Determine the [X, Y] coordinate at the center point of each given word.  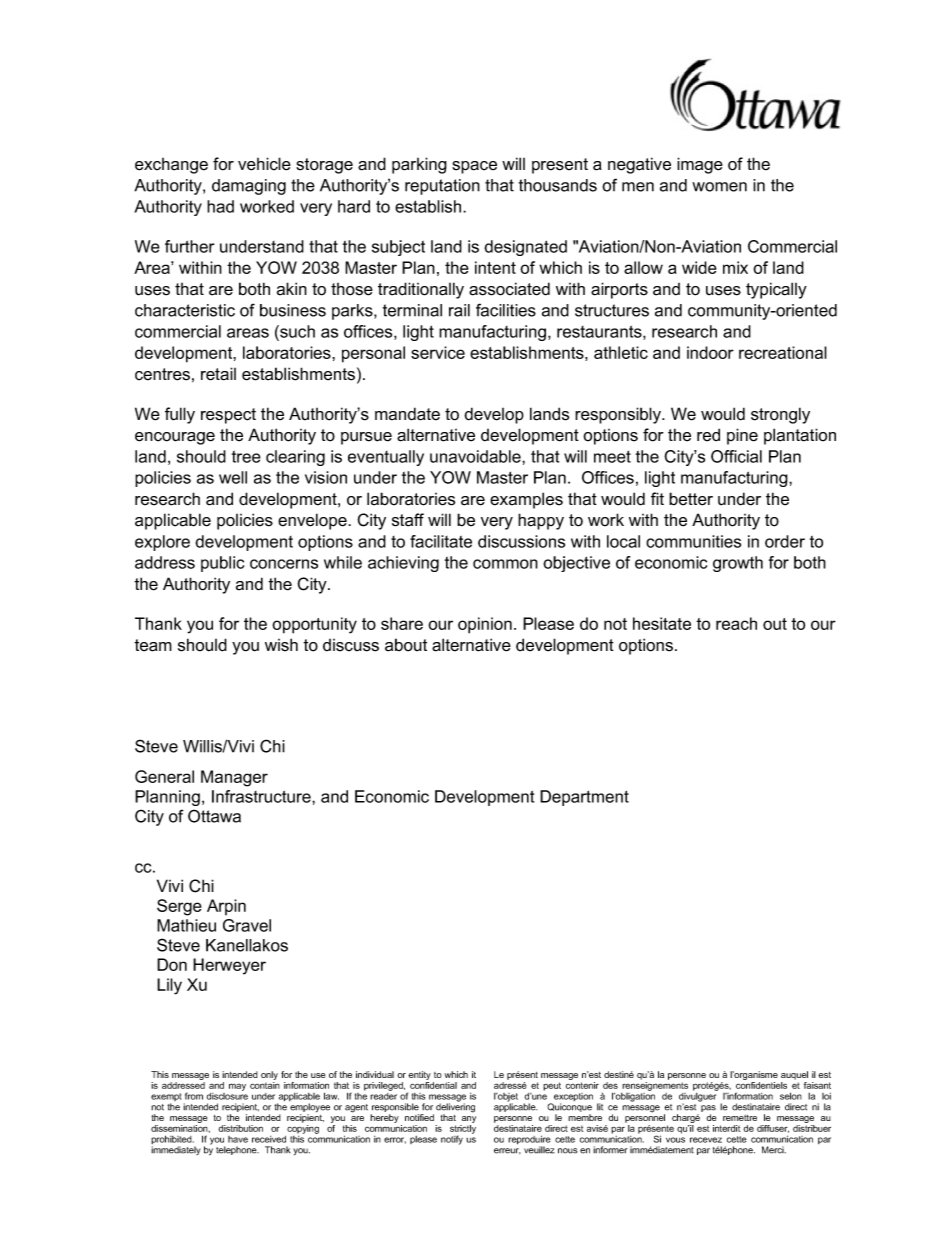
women [719, 187]
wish [281, 645]
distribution [240, 1128]
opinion [485, 625]
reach [736, 623]
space [474, 167]
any [469, 1119]
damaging [249, 187]
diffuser [773, 1129]
